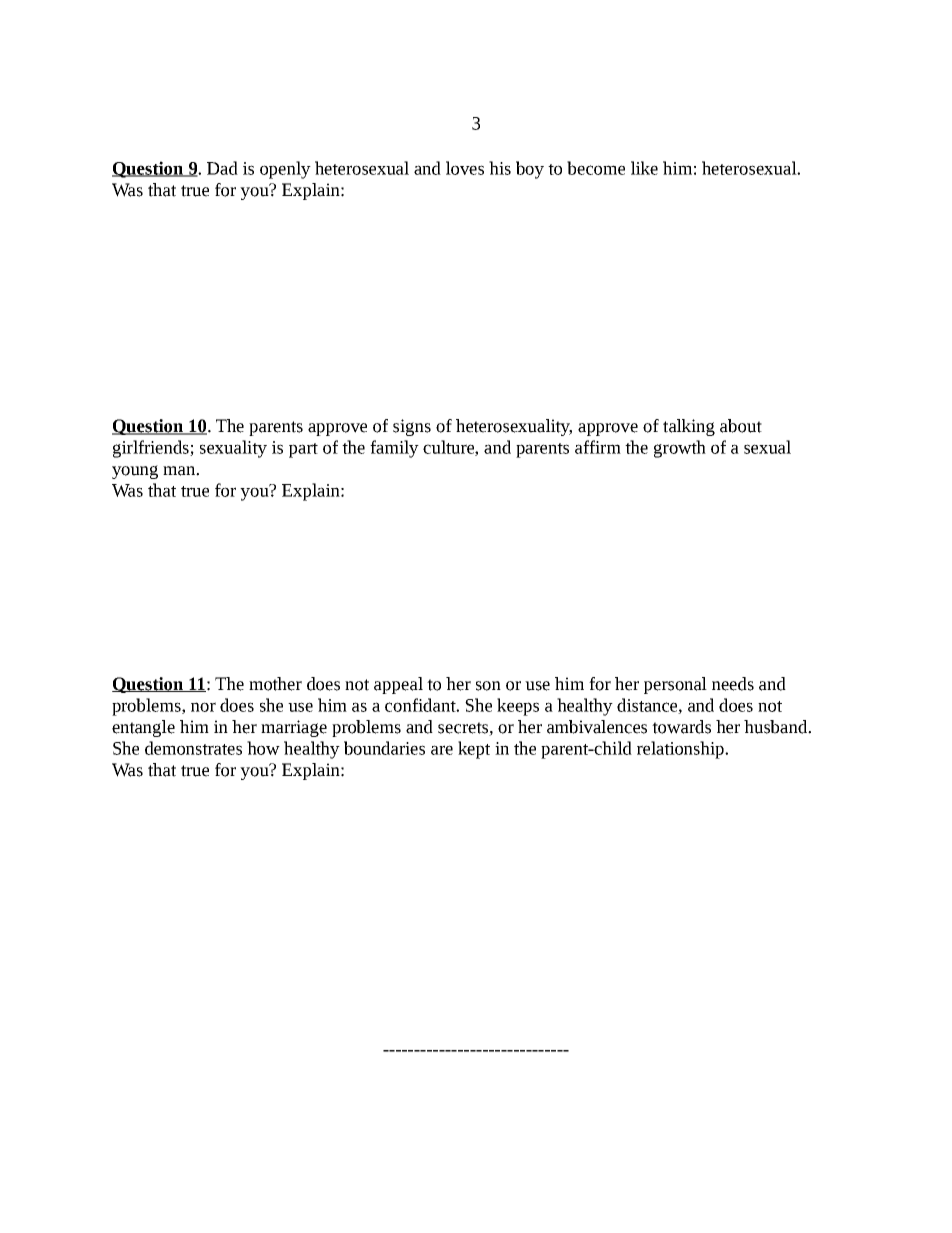 This screenshot has height=1233, width=952. What do you see at coordinates (474, 750) in the screenshot?
I see `kept` at bounding box center [474, 750].
